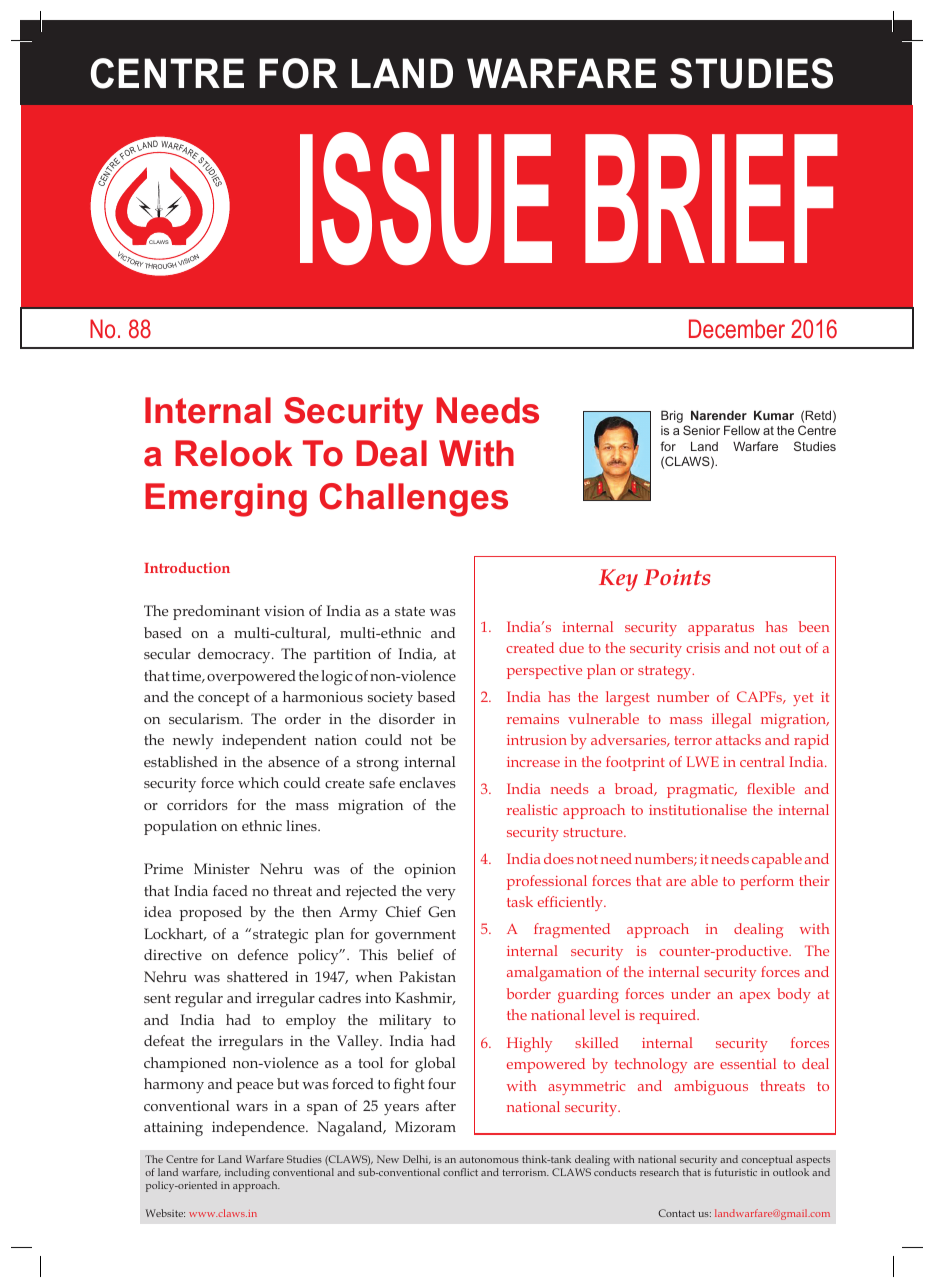 The height and width of the screenshot is (1288, 934). I want to click on including, so click(247, 1173).
